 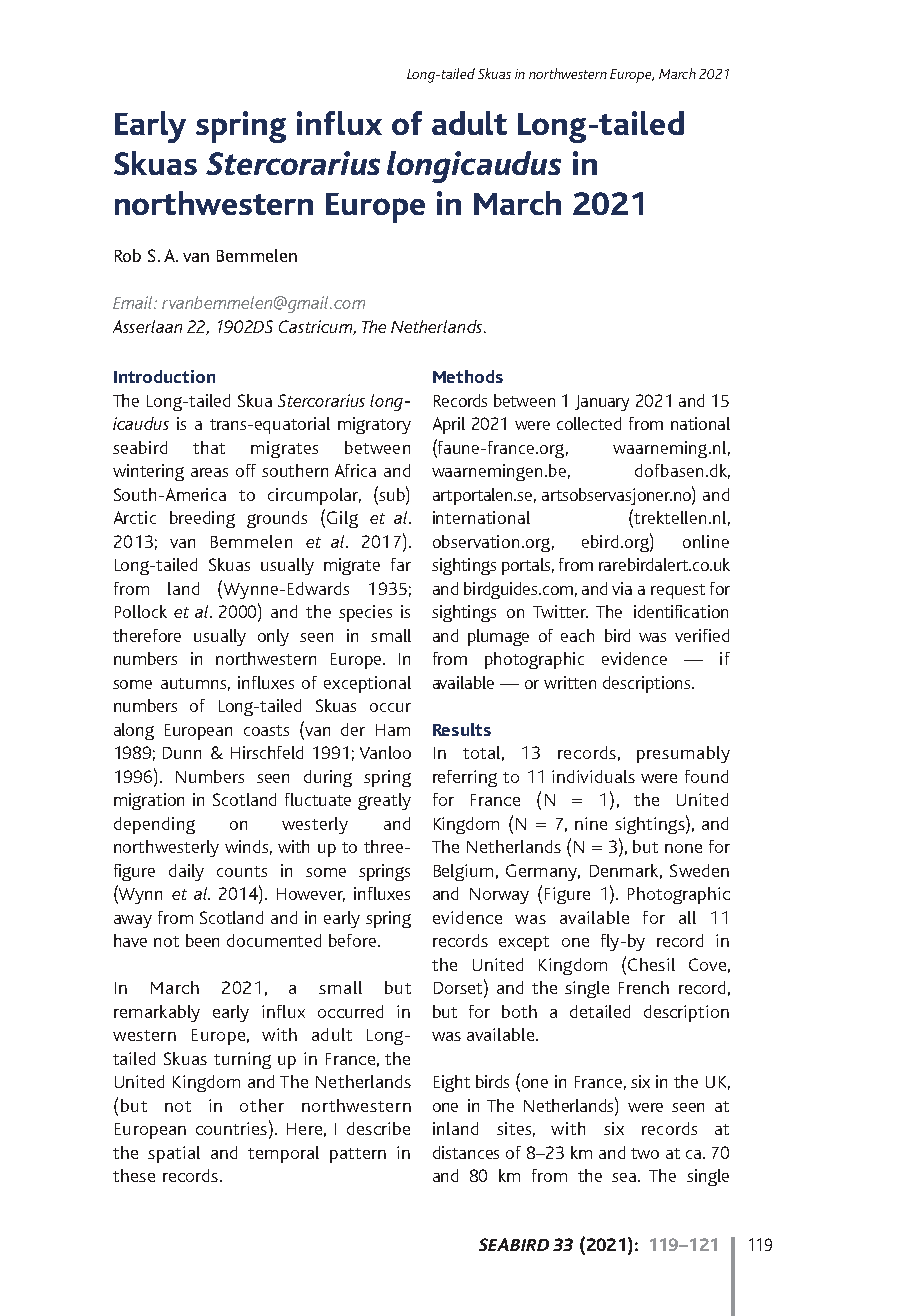 I want to click on online, so click(x=706, y=541).
